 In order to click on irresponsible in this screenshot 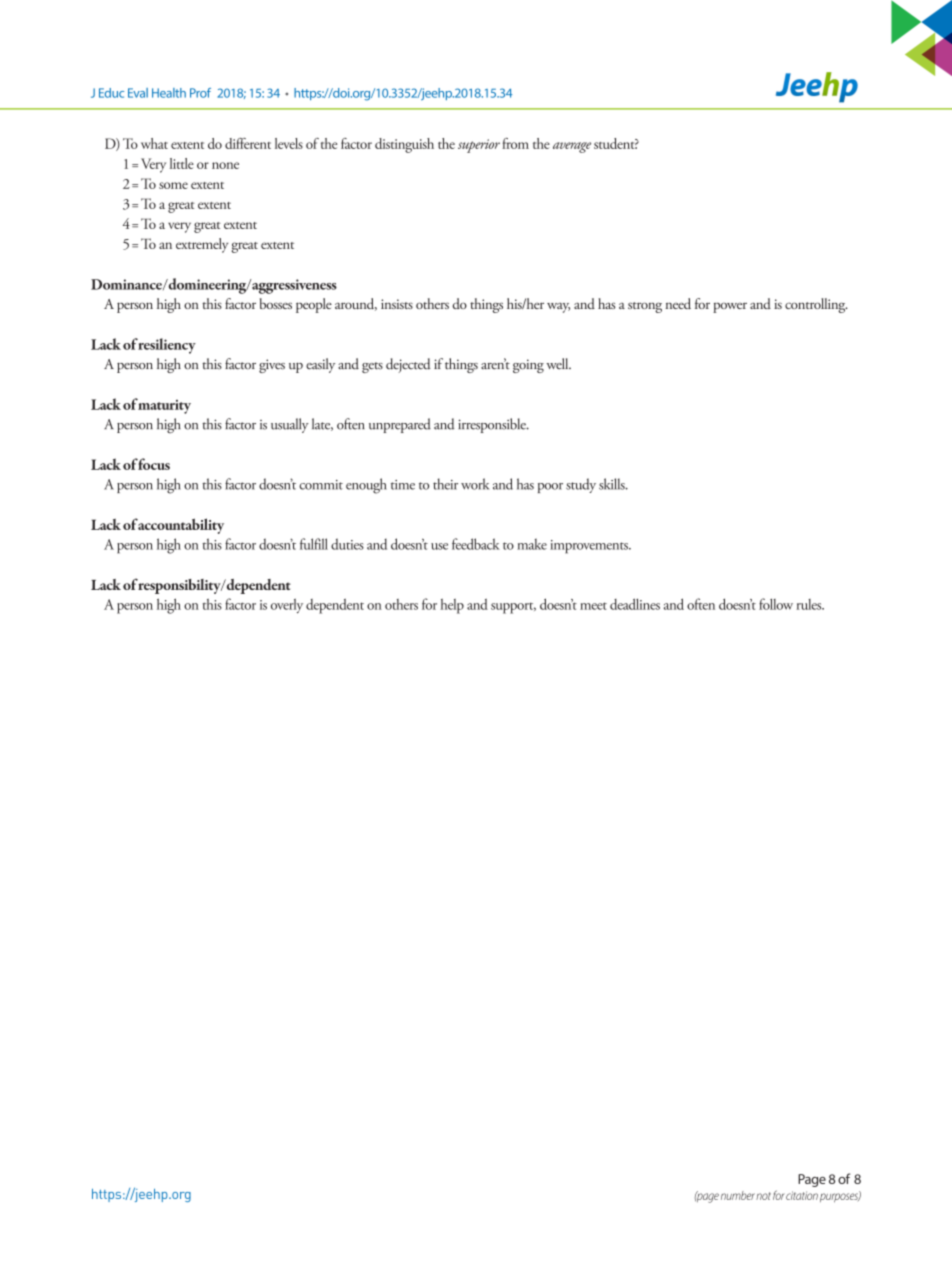, I will do `click(493, 425)`.
